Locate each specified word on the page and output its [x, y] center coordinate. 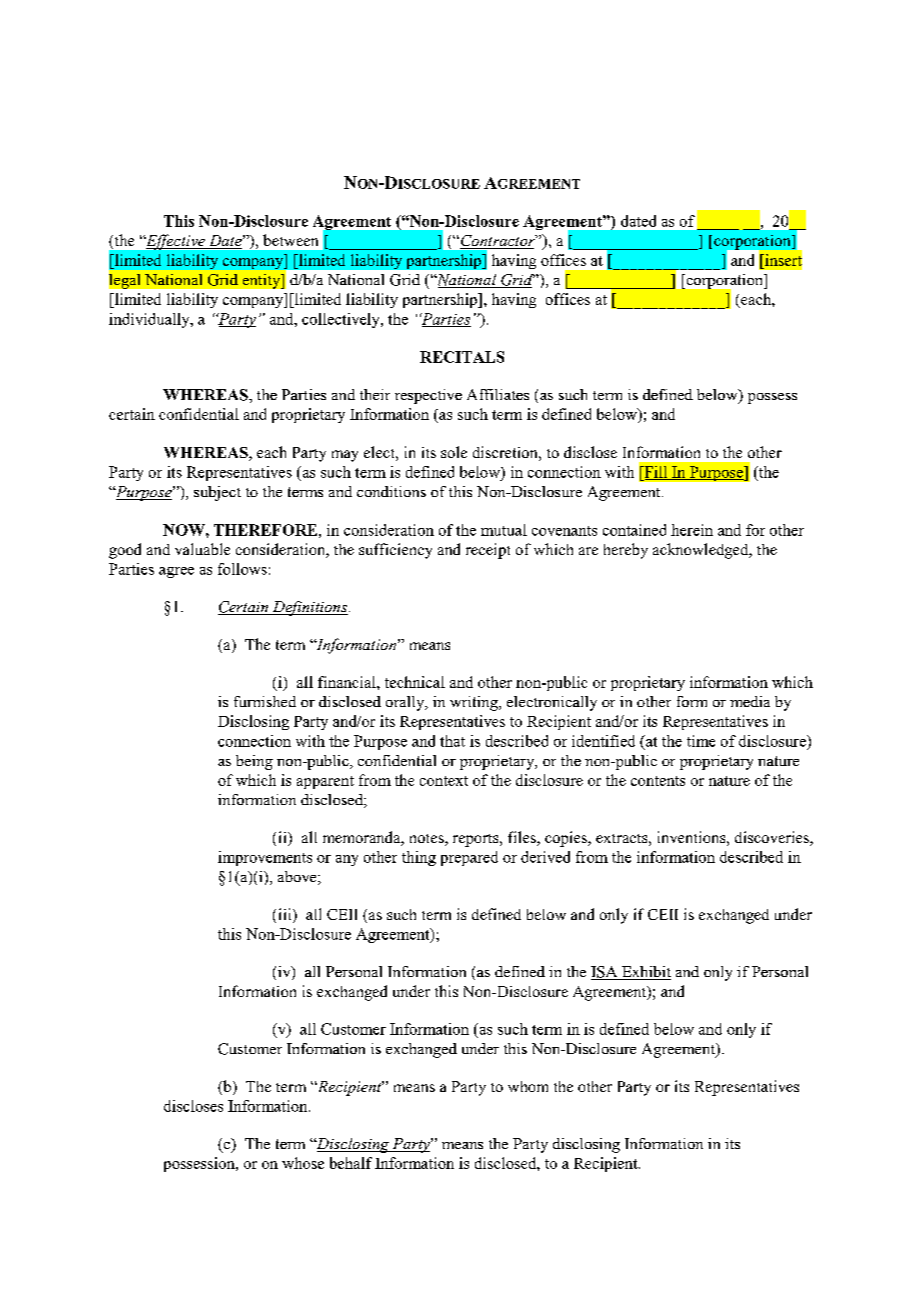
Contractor [498, 242]
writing [475, 703]
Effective [175, 242]
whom [528, 1086]
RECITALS [462, 357]
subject [217, 493]
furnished [265, 701]
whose [303, 1163]
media [750, 701]
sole [454, 452]
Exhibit [645, 973]
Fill [656, 473]
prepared [469, 858]
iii [286, 914]
